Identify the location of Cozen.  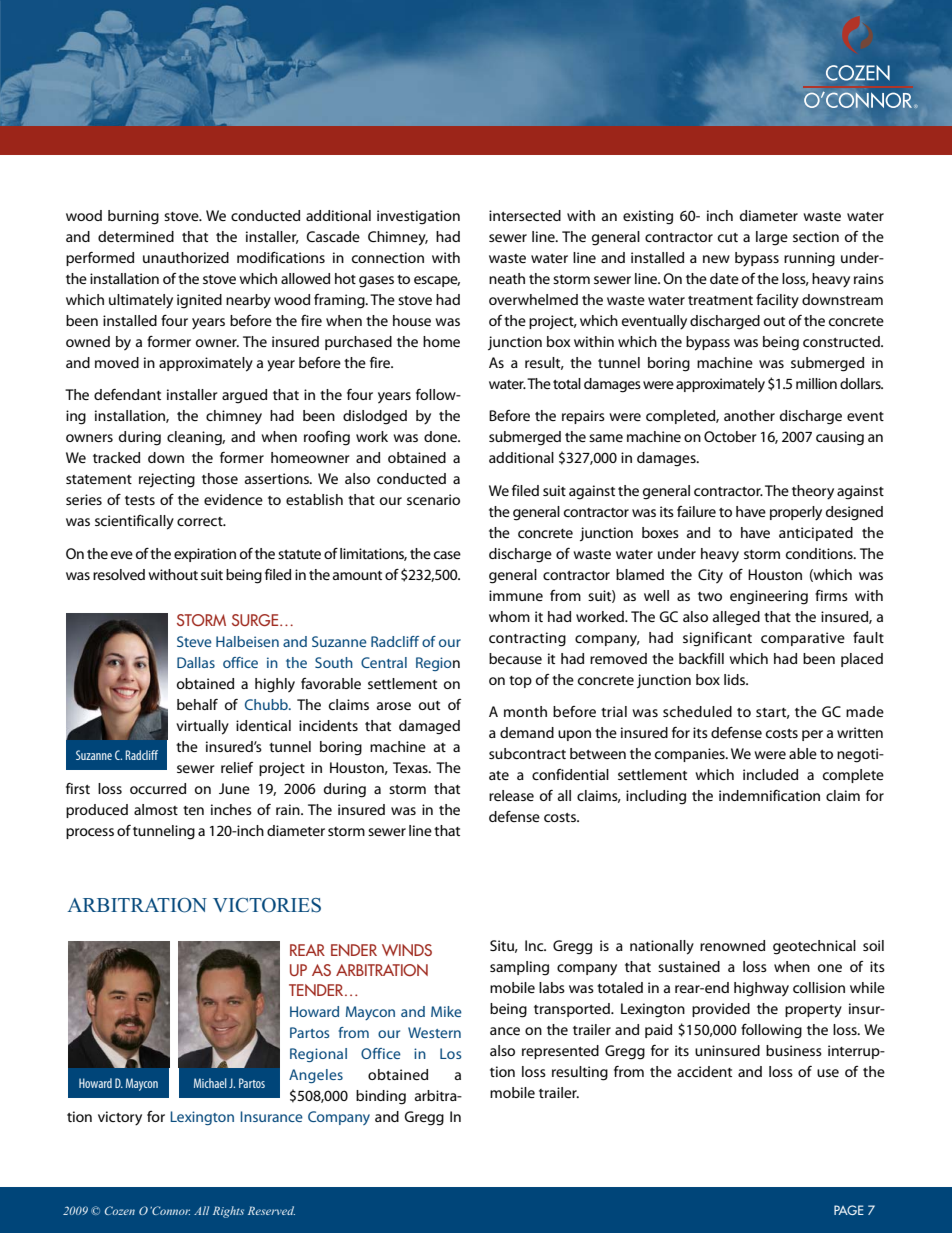
(120, 1210).
